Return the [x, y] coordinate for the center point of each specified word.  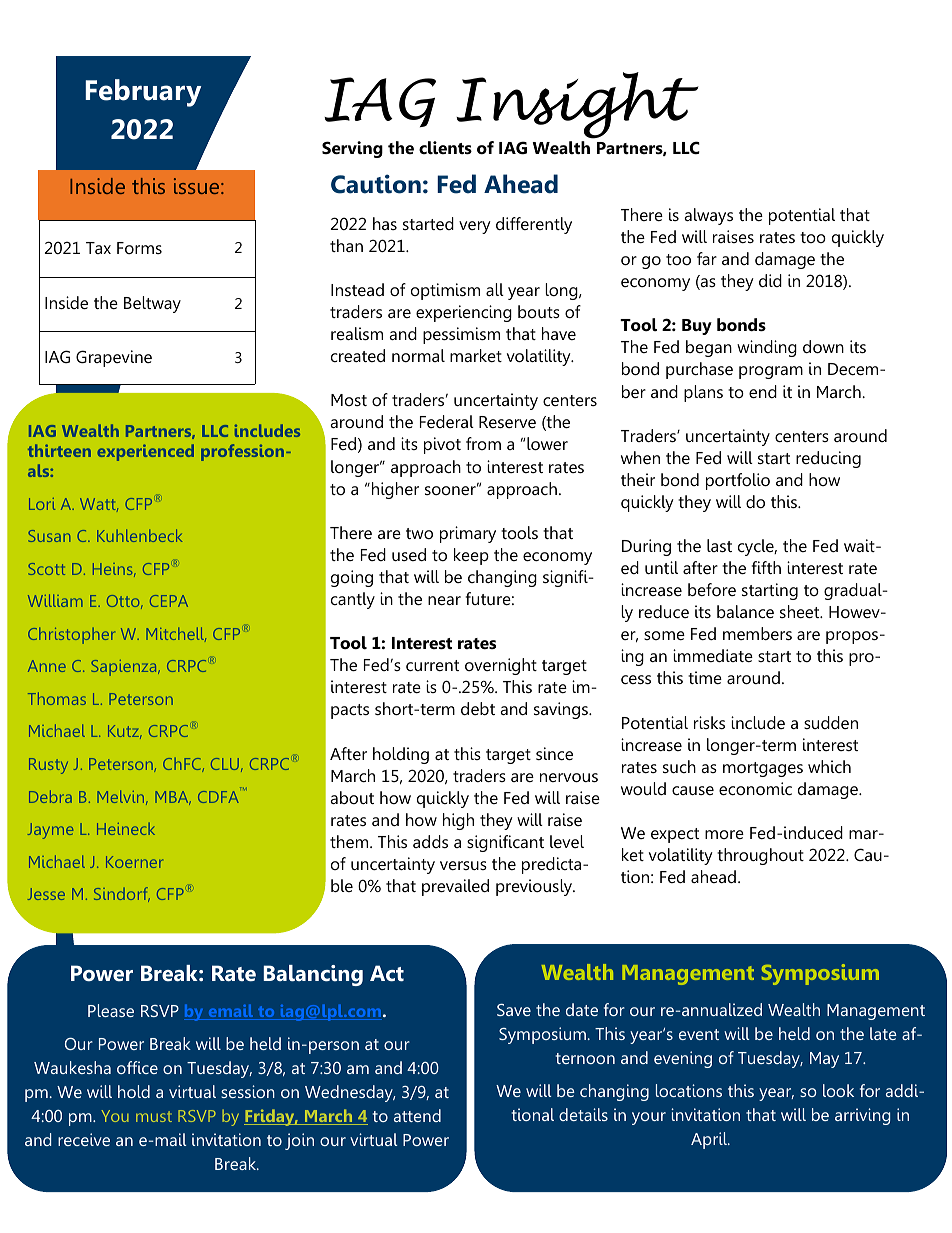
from [483, 443]
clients [445, 148]
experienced [145, 452]
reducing [828, 459]
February [143, 93]
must [154, 1116]
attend [417, 1115]
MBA [173, 798]
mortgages [763, 769]
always [708, 216]
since [554, 753]
